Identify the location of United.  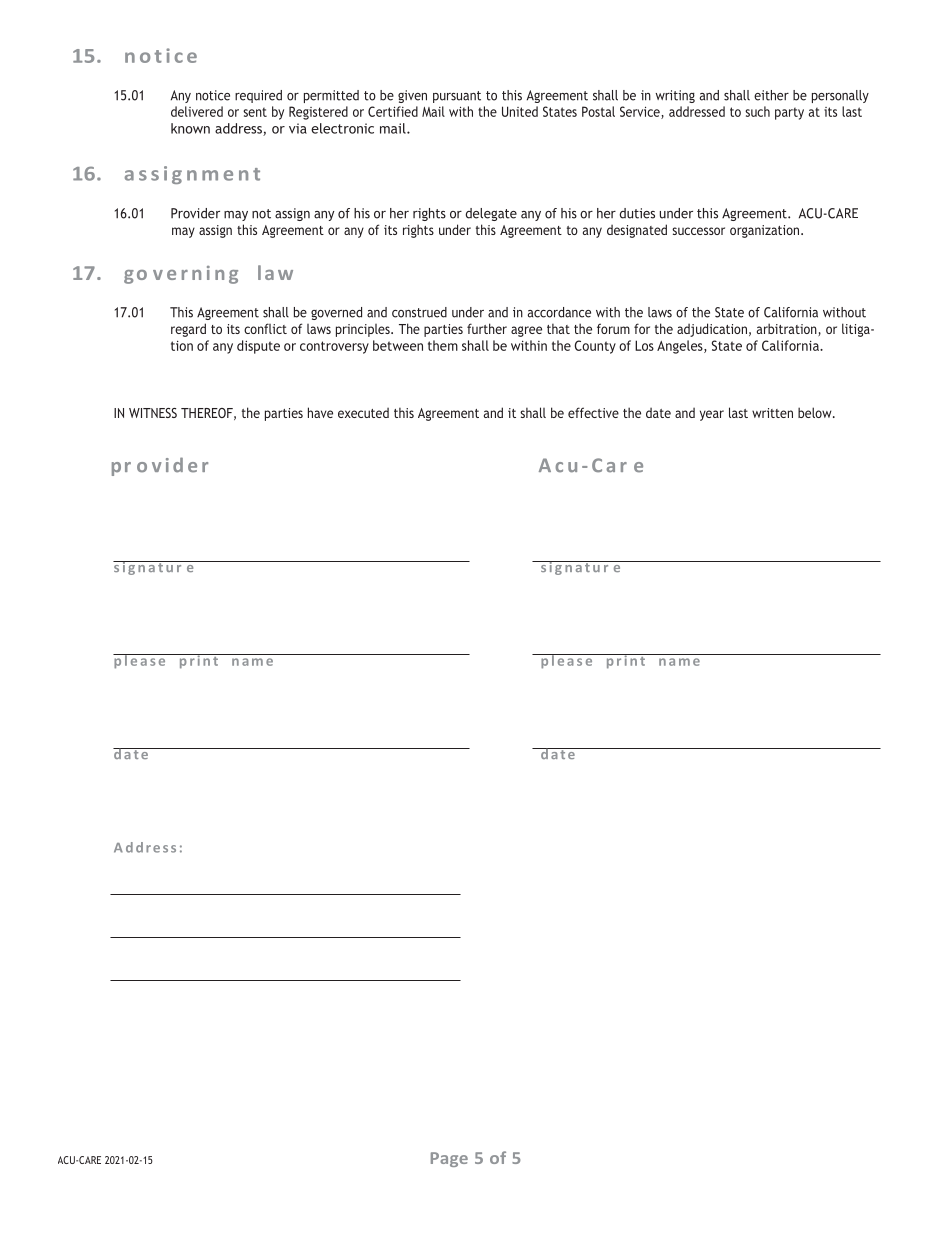
(520, 111).
